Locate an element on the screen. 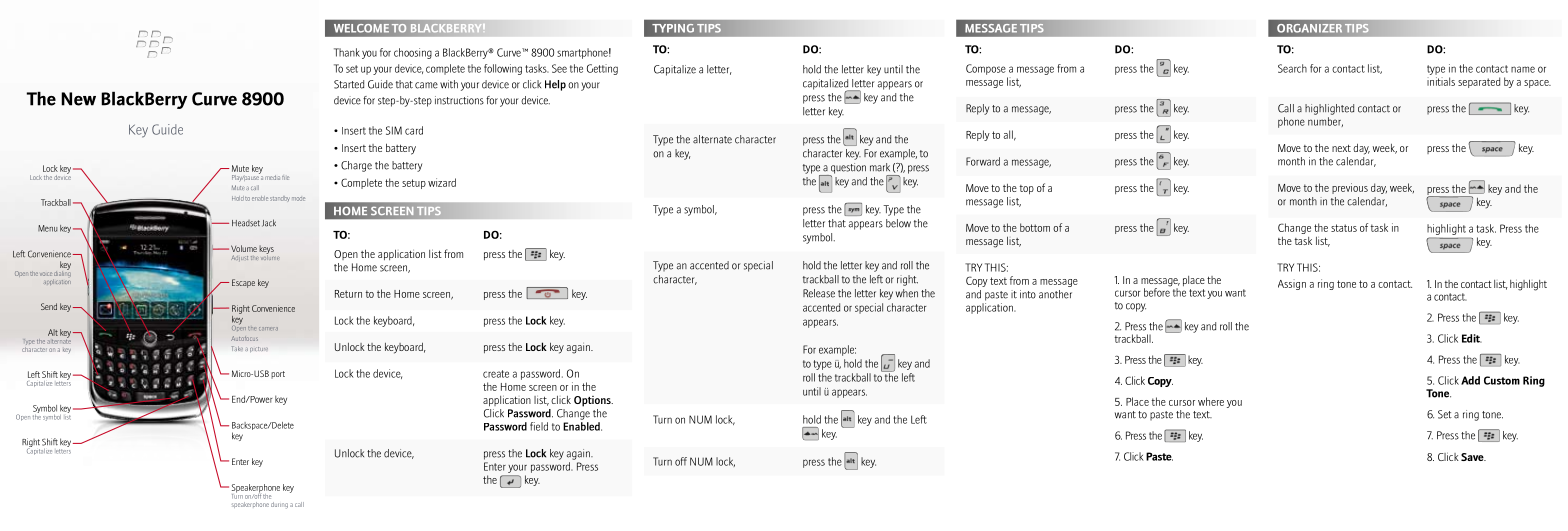  status is located at coordinates (1344, 228).
